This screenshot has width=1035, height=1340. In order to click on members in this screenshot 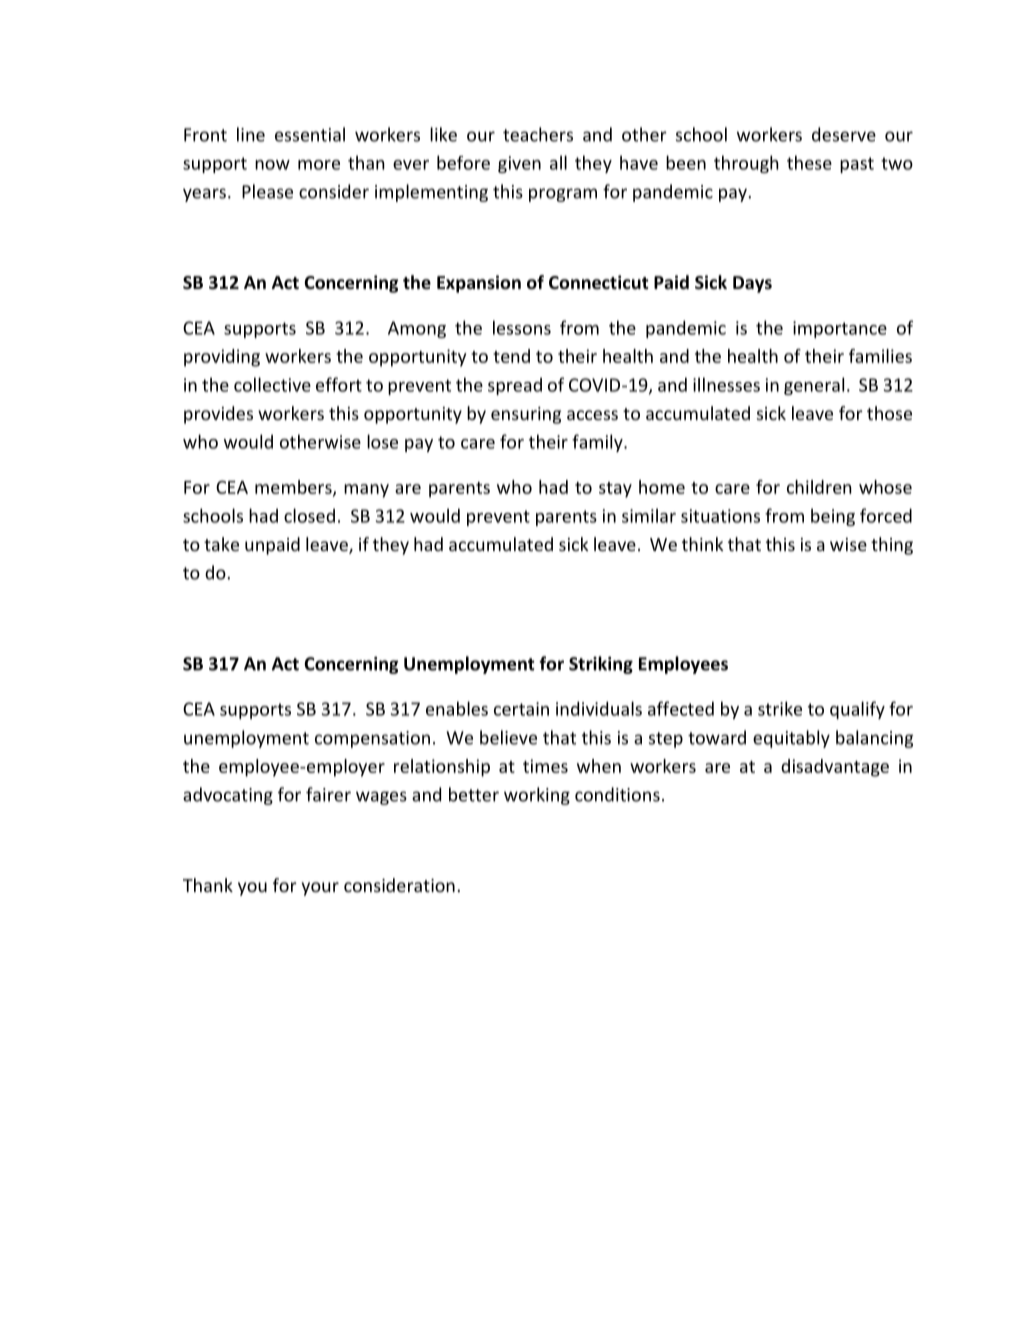, I will do `click(294, 488)`.
